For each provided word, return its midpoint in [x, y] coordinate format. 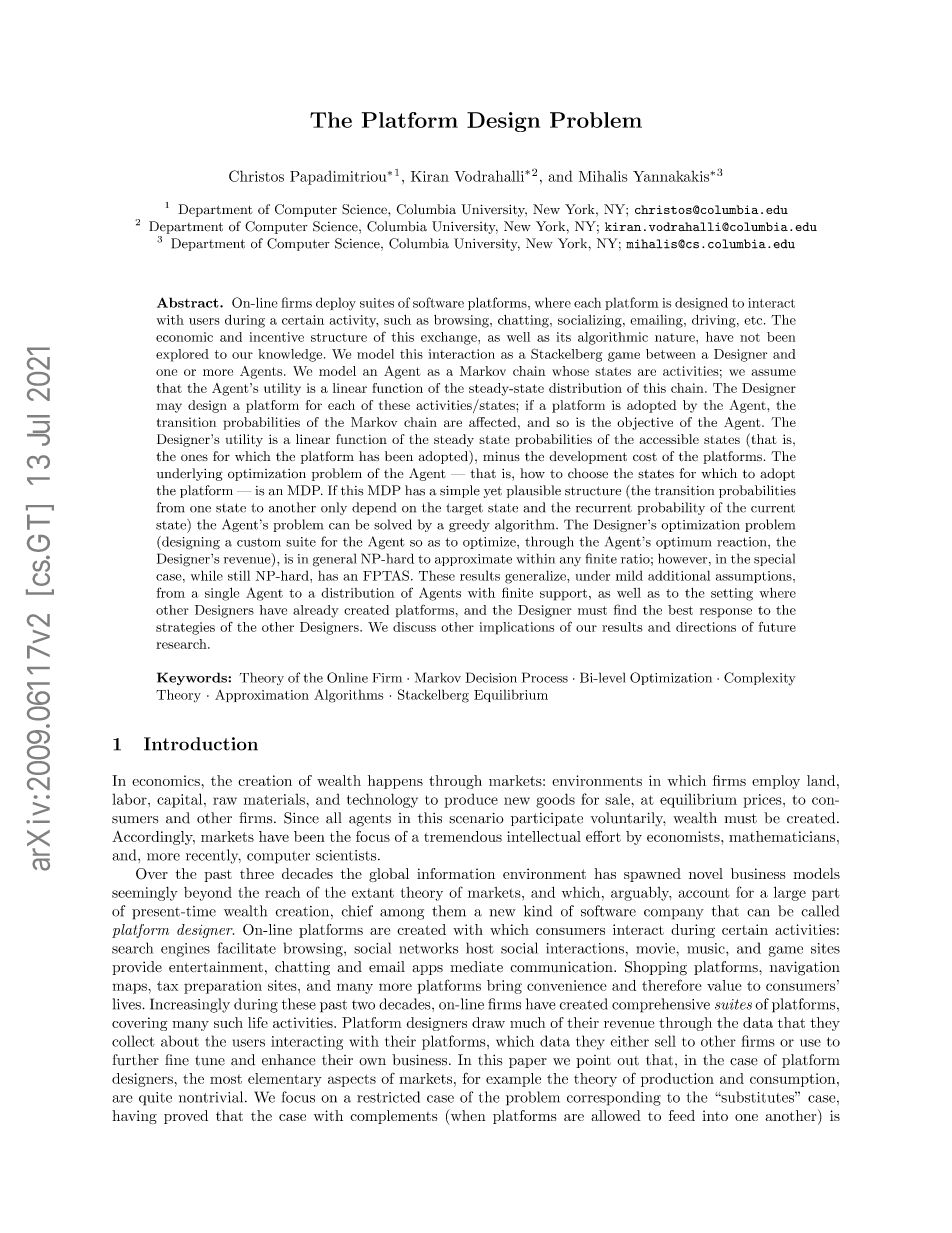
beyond [208, 894]
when [467, 1116]
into [715, 1115]
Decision [491, 677]
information [456, 873]
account [704, 893]
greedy [469, 525]
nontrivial [212, 1097]
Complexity [759, 678]
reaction [743, 542]
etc [753, 320]
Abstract [189, 302]
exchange [450, 338]
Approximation [262, 696]
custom [259, 542]
